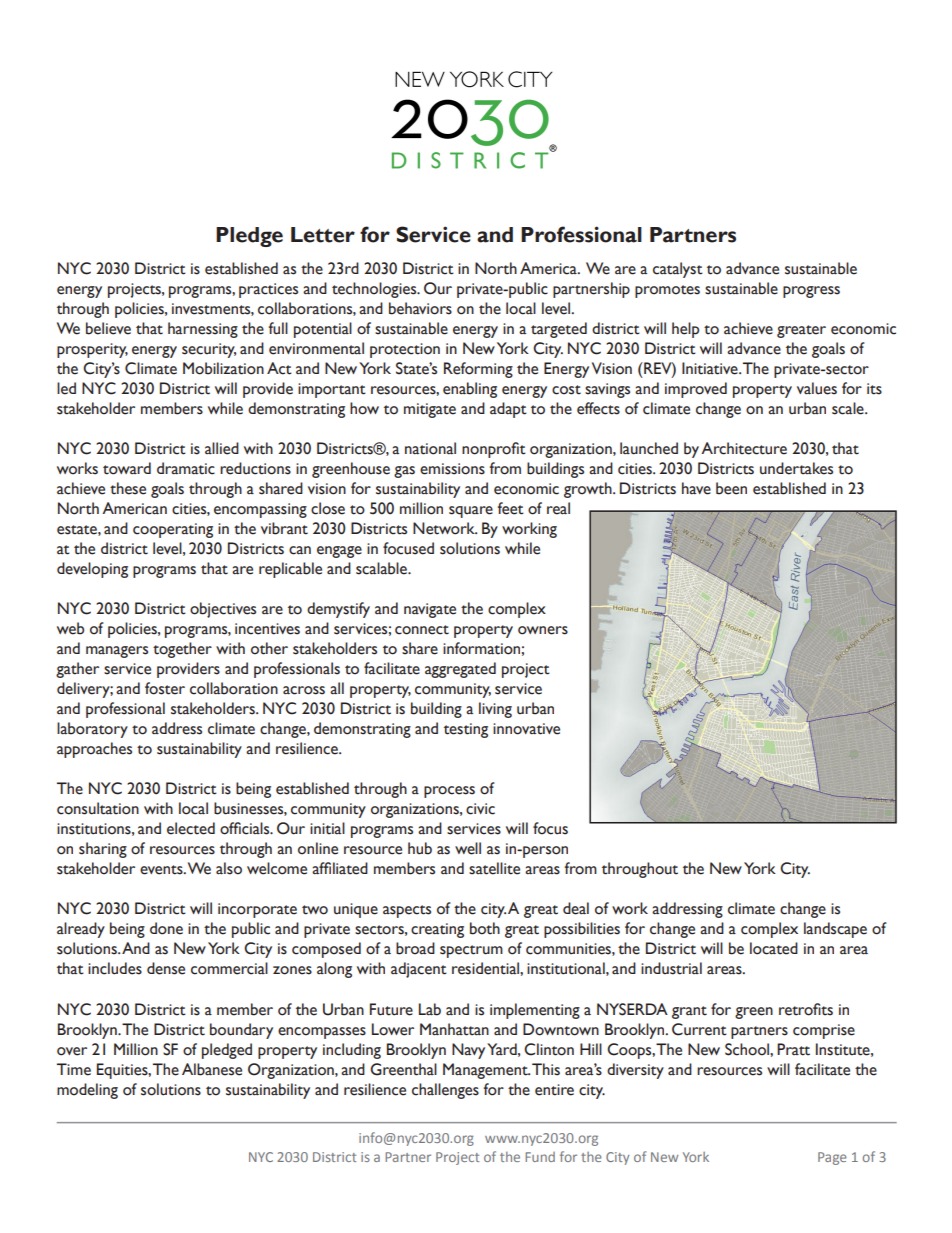  Describe the element at coordinates (165, 688) in the image. I see `foster` at that location.
